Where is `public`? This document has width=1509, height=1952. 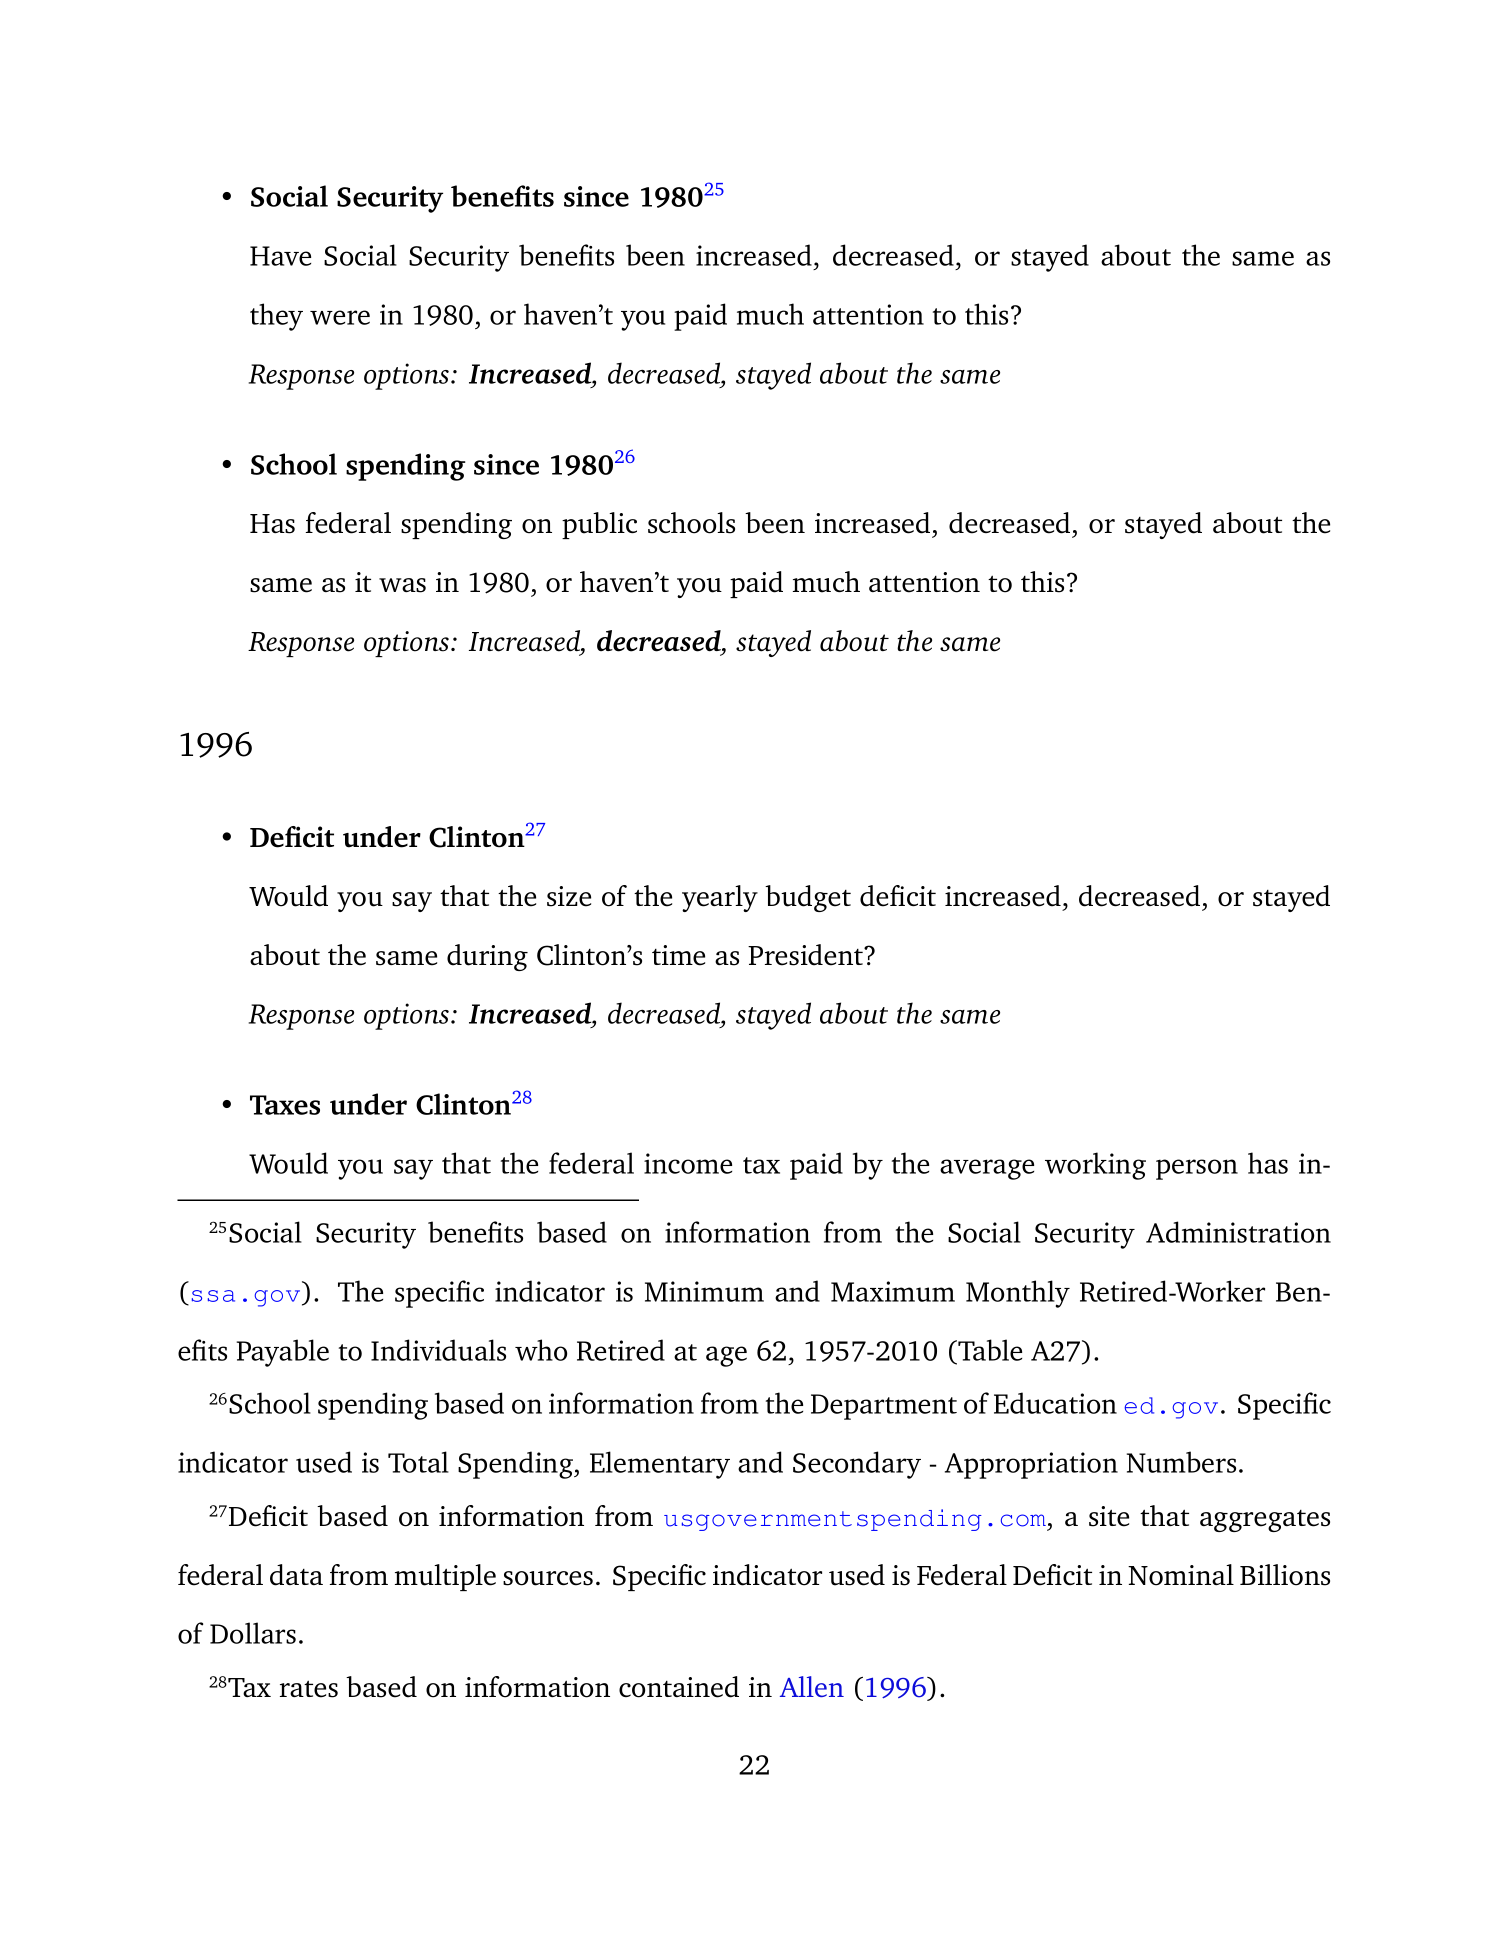
public is located at coordinates (599, 525).
